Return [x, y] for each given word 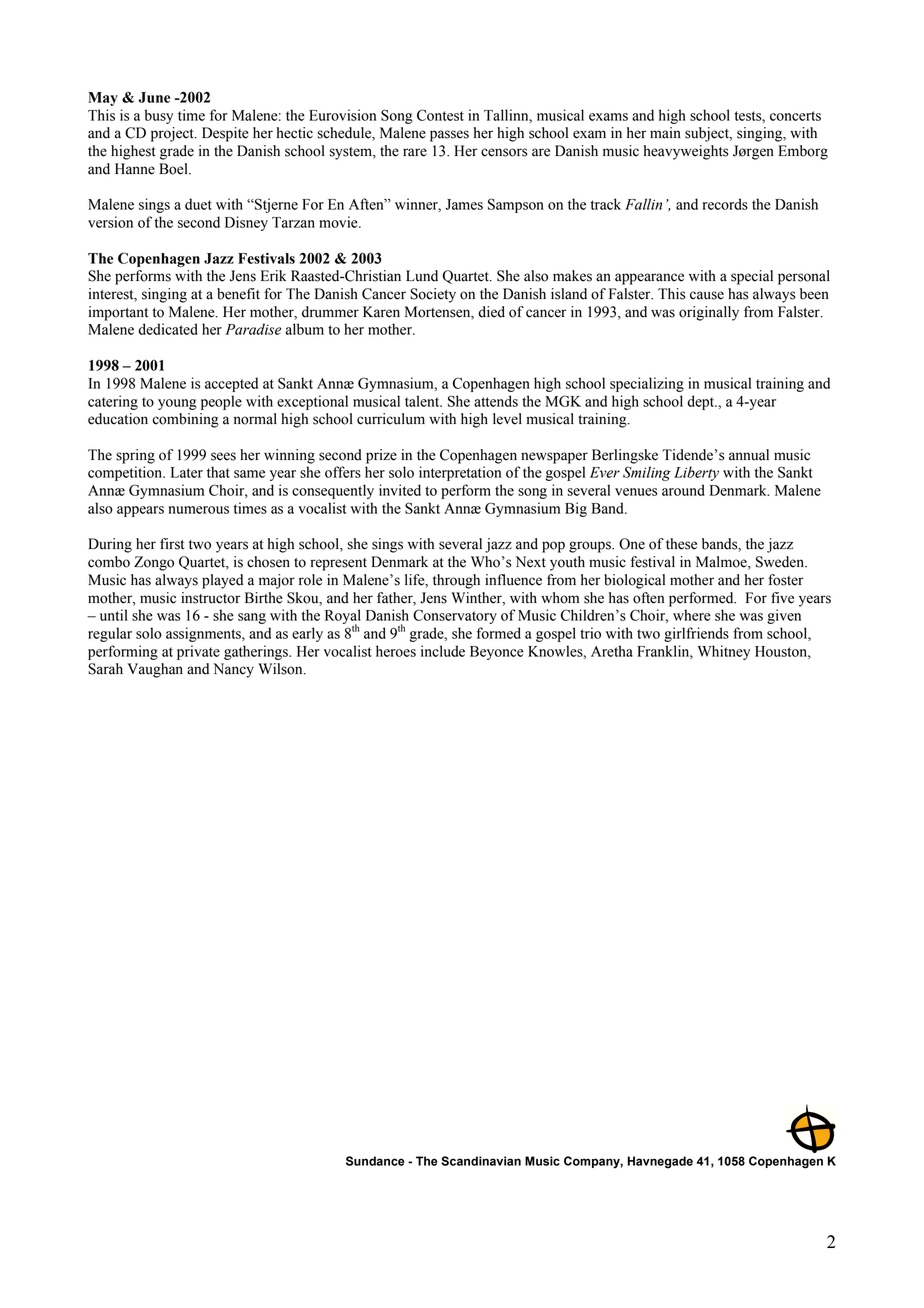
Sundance [375, 1161]
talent [423, 401]
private [198, 652]
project [173, 134]
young [177, 404]
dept [702, 402]
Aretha [612, 651]
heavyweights [686, 152]
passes [449, 136]
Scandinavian [481, 1161]
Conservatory [455, 616]
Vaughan [155, 670]
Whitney [724, 652]
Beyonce [497, 653]
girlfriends [696, 634]
